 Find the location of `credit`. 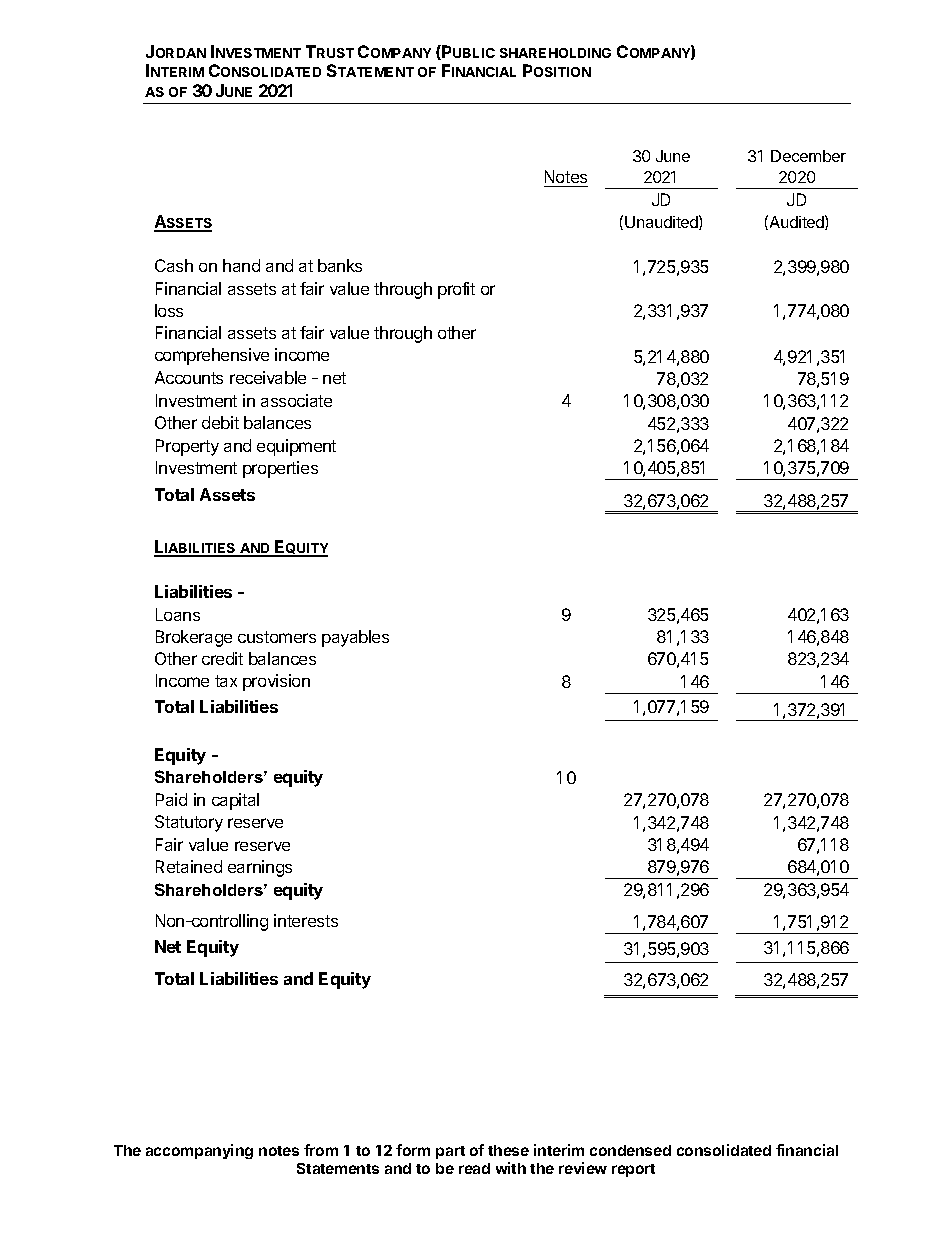

credit is located at coordinates (222, 658).
